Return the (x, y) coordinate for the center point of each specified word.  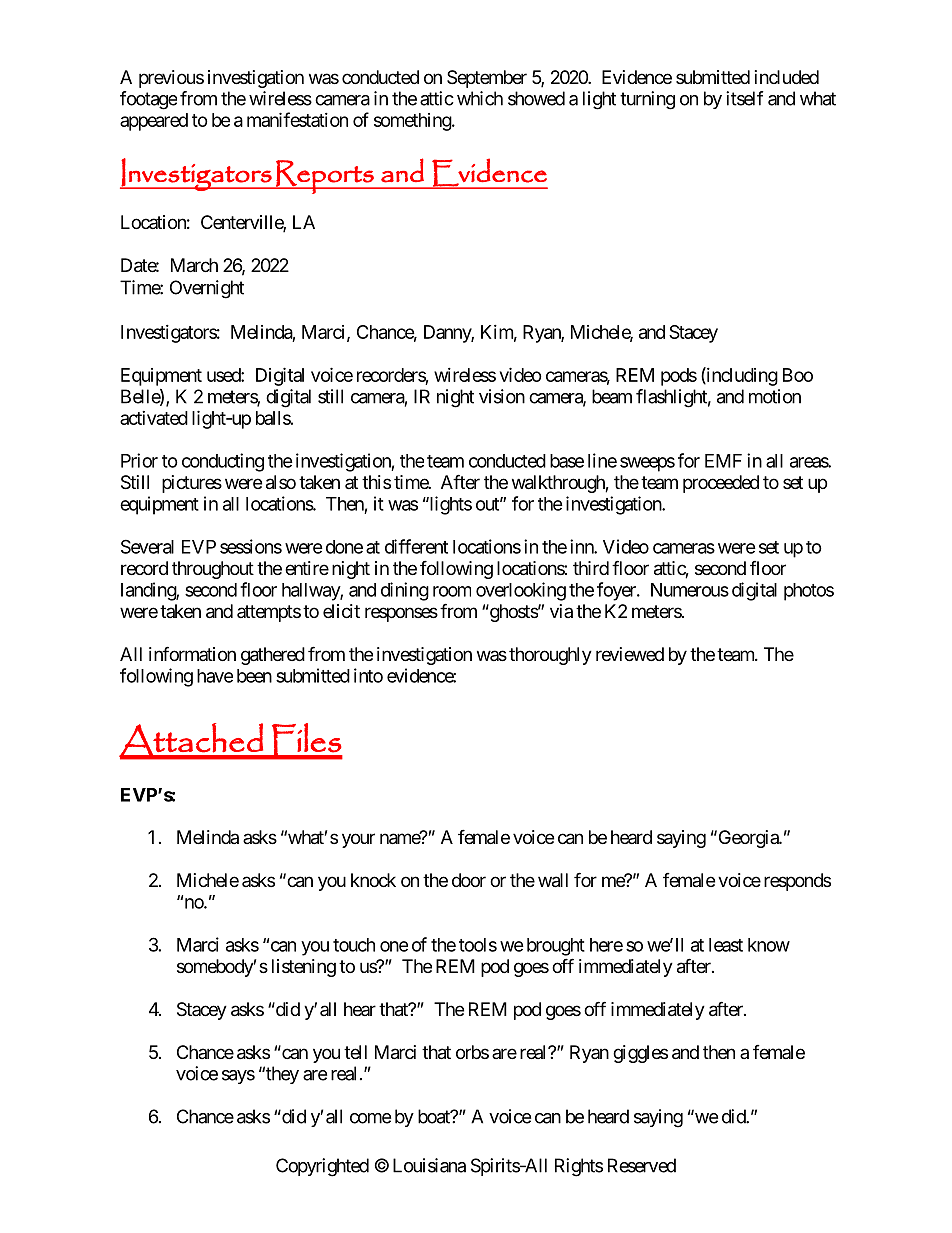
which (480, 98)
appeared (154, 122)
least (726, 945)
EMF (723, 461)
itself (745, 98)
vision (502, 396)
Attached (192, 741)
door (469, 880)
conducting (223, 462)
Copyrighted (322, 1167)
